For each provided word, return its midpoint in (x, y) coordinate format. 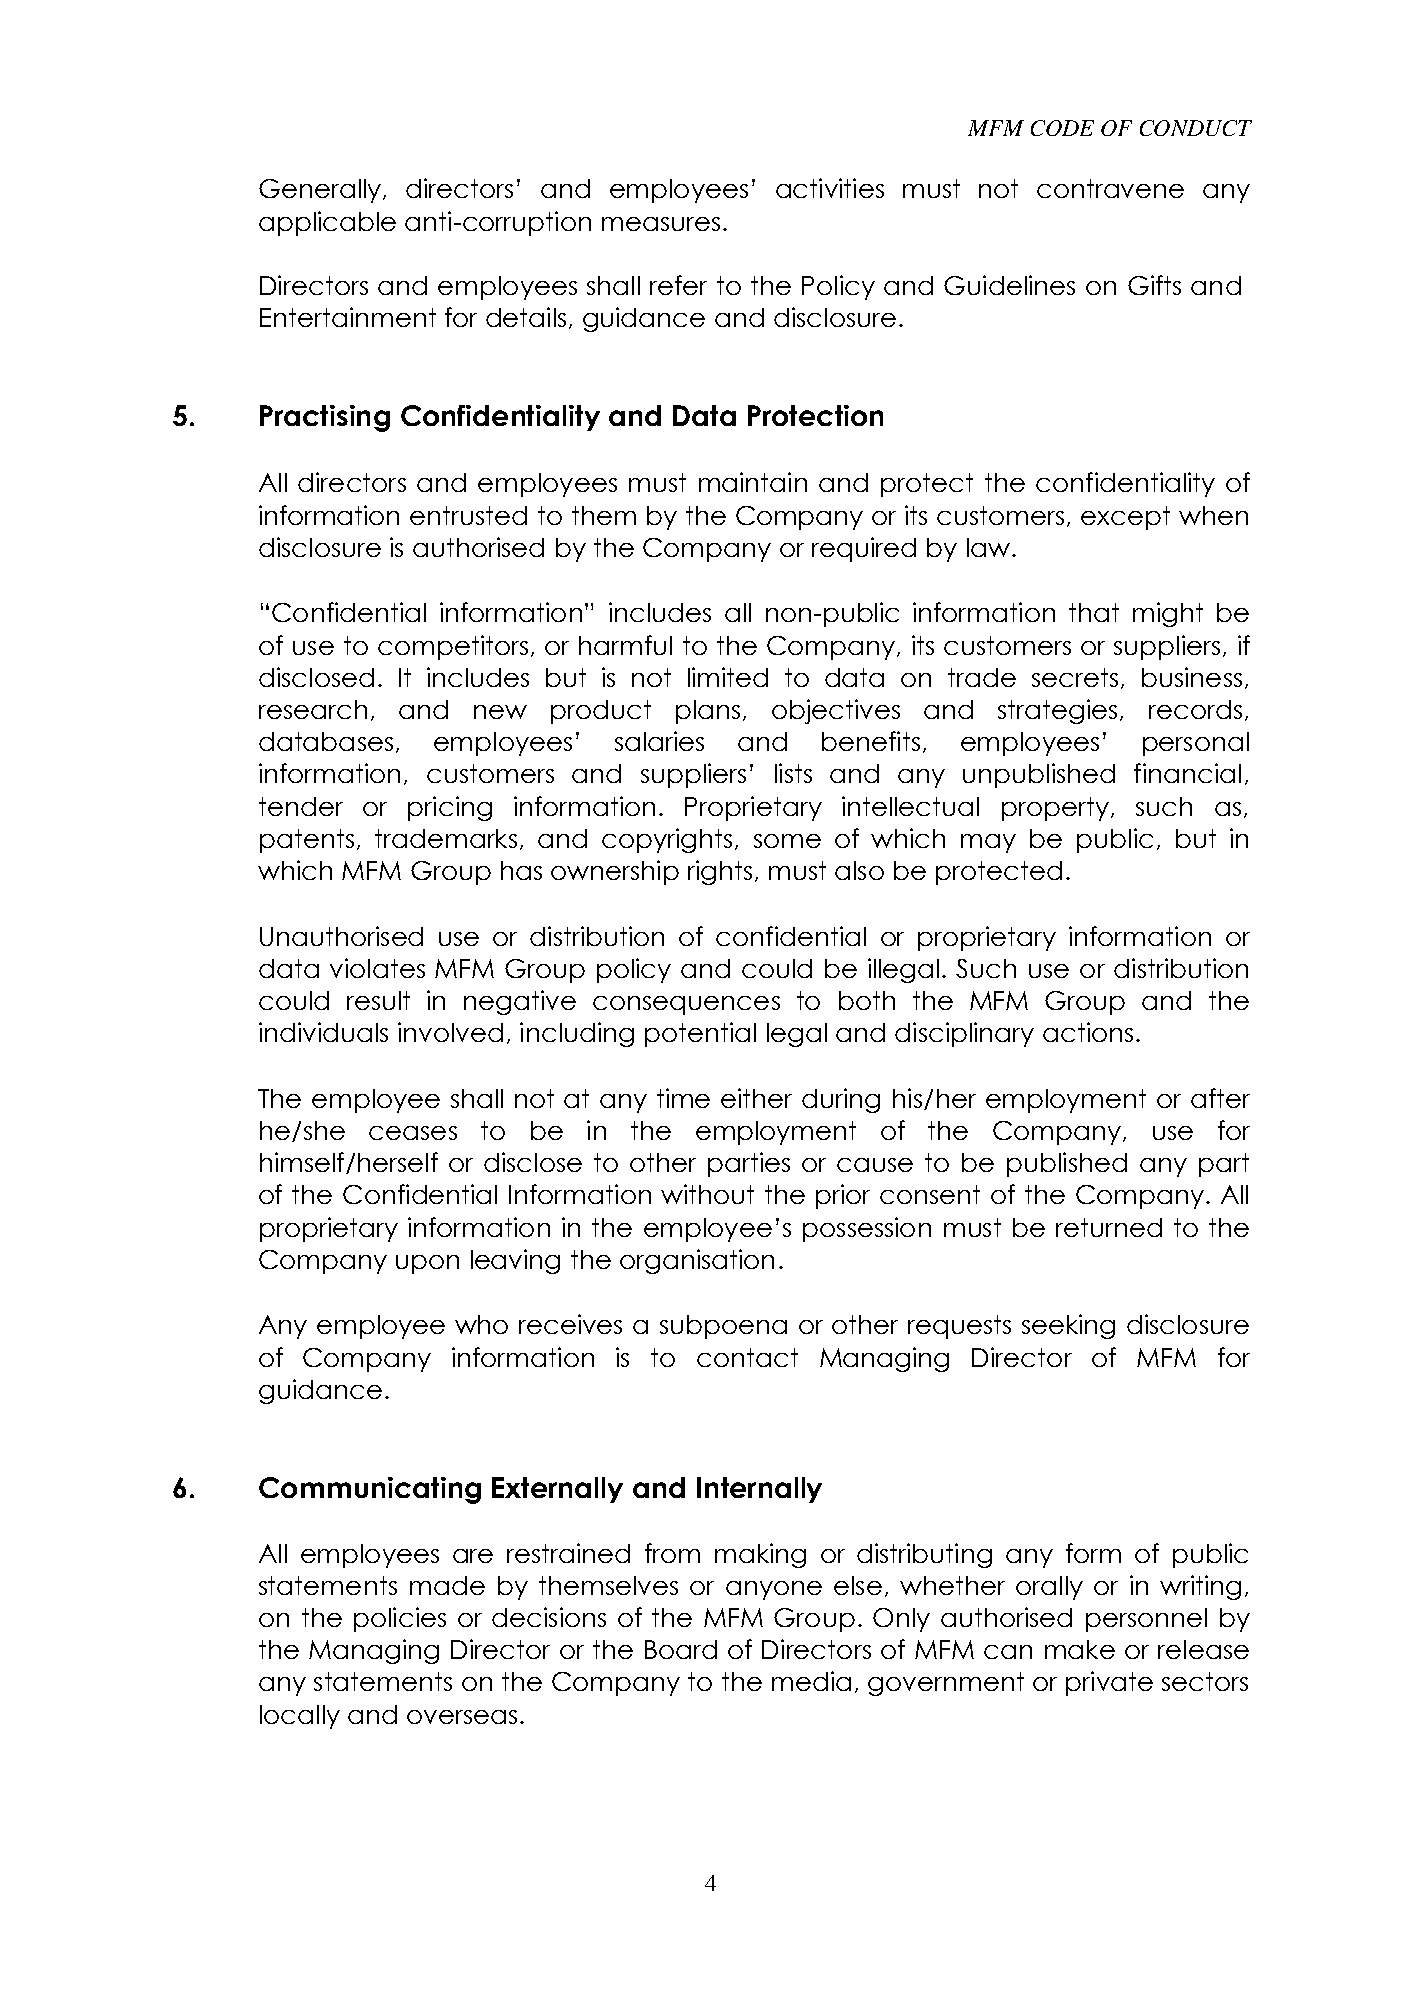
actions (1088, 1032)
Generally (321, 191)
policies (400, 1619)
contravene (1110, 188)
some (787, 841)
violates (377, 968)
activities (830, 188)
